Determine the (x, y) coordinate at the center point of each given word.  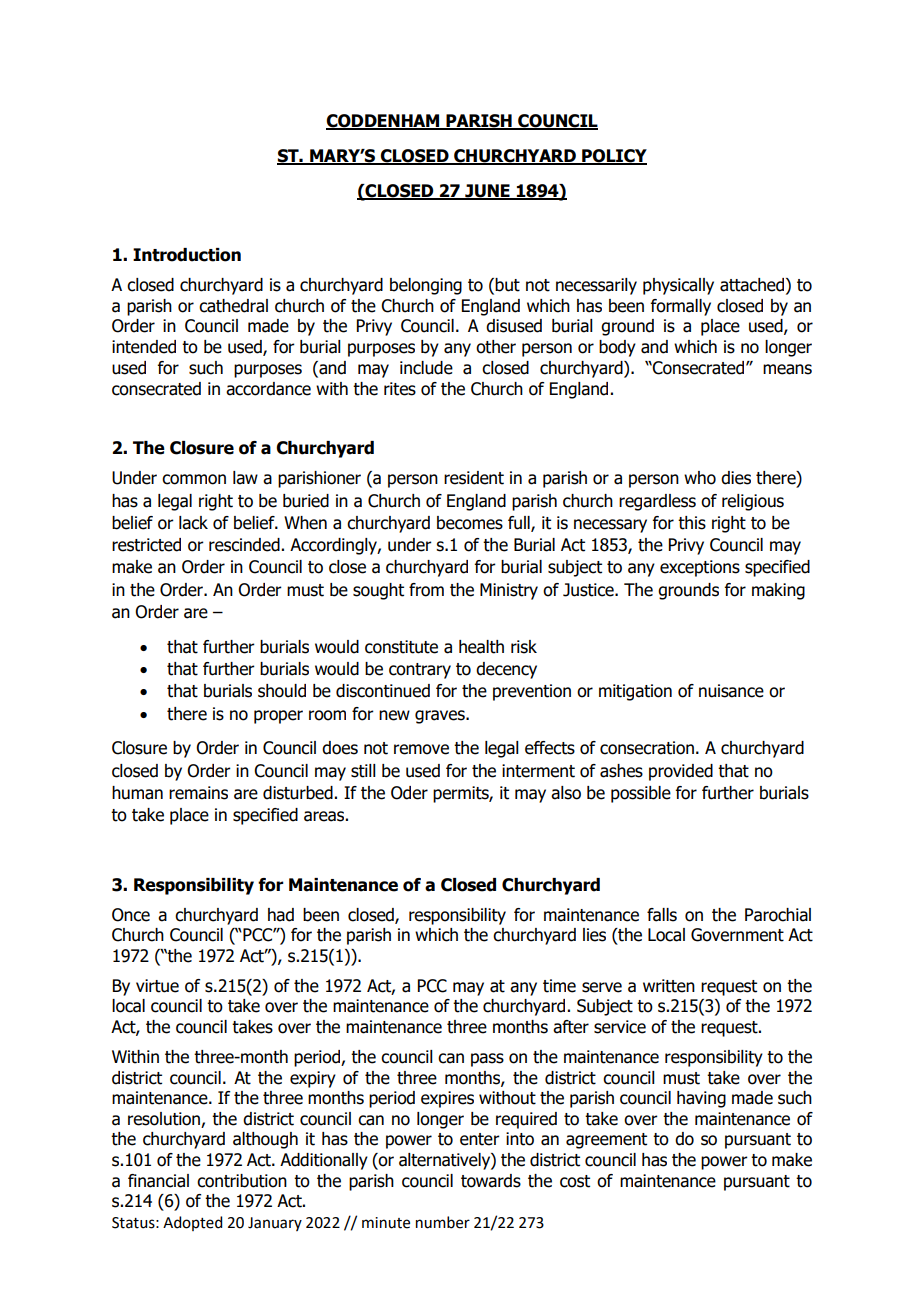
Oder (409, 793)
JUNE (487, 191)
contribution (242, 1181)
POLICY (613, 157)
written (669, 986)
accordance (268, 389)
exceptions (700, 568)
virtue (157, 986)
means (787, 369)
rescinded (244, 545)
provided (681, 772)
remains (198, 793)
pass (487, 1060)
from (426, 590)
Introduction (187, 255)
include (426, 368)
